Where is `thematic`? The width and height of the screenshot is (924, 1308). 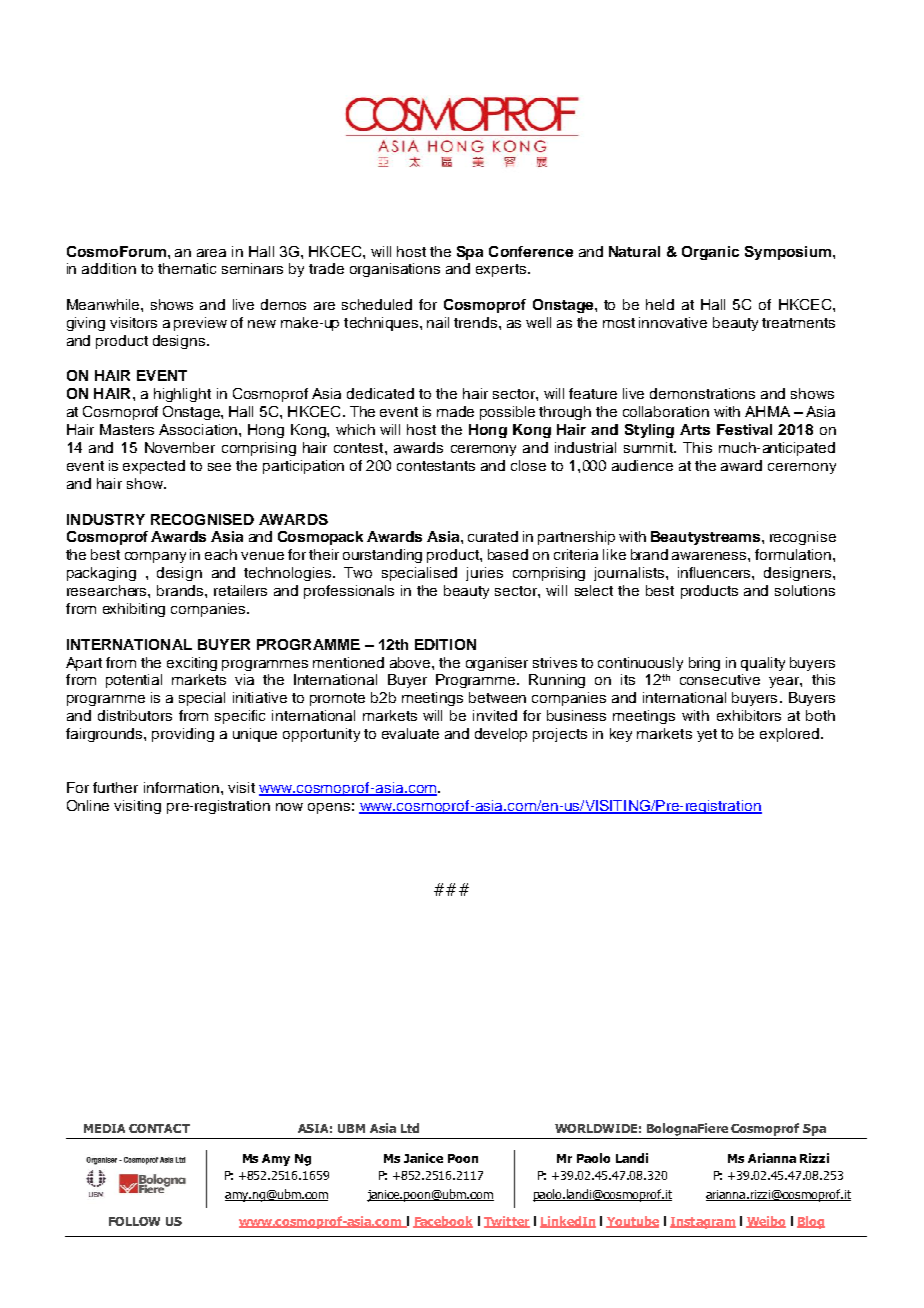 thematic is located at coordinates (187, 268).
